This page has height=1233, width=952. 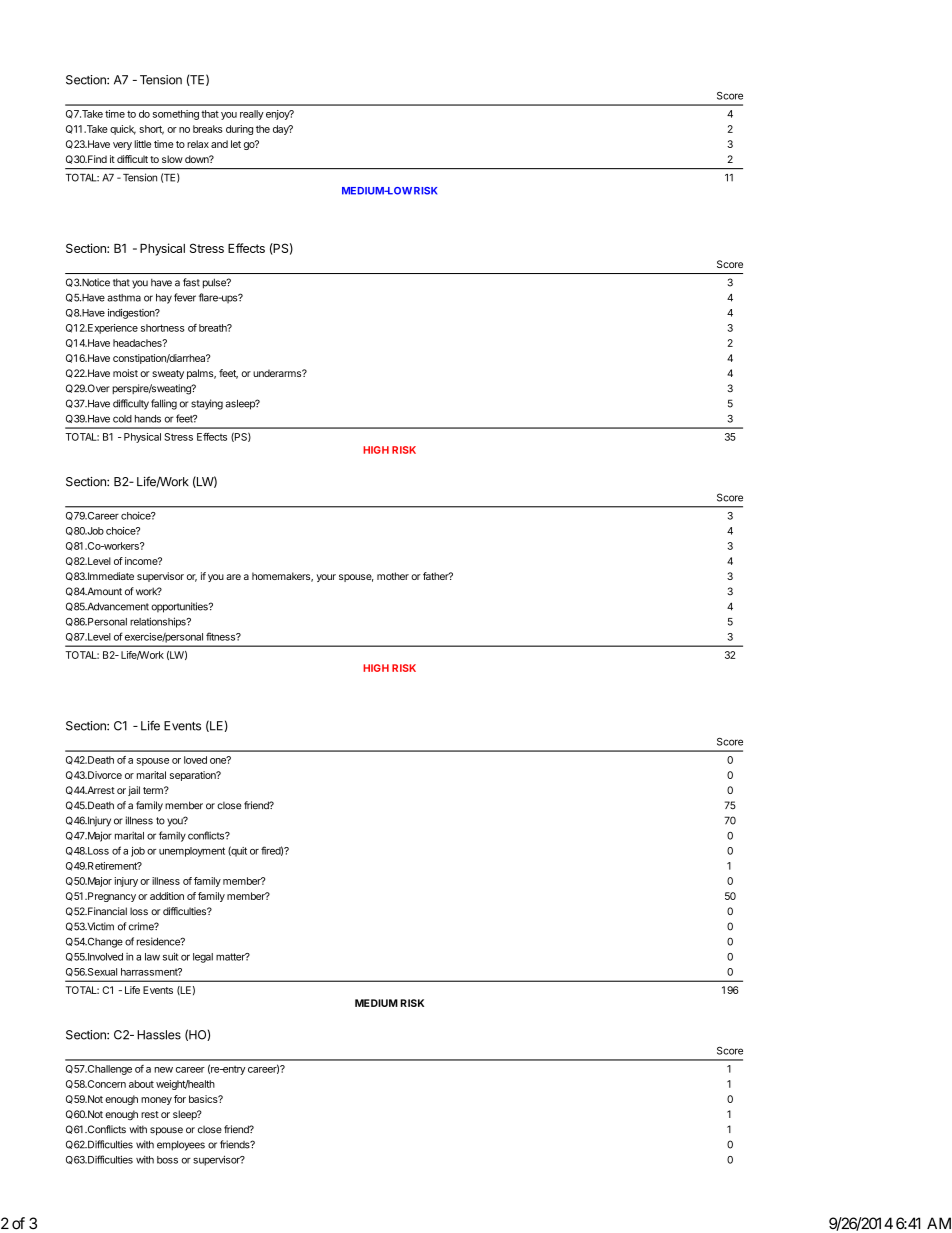 I want to click on really, so click(x=252, y=115).
